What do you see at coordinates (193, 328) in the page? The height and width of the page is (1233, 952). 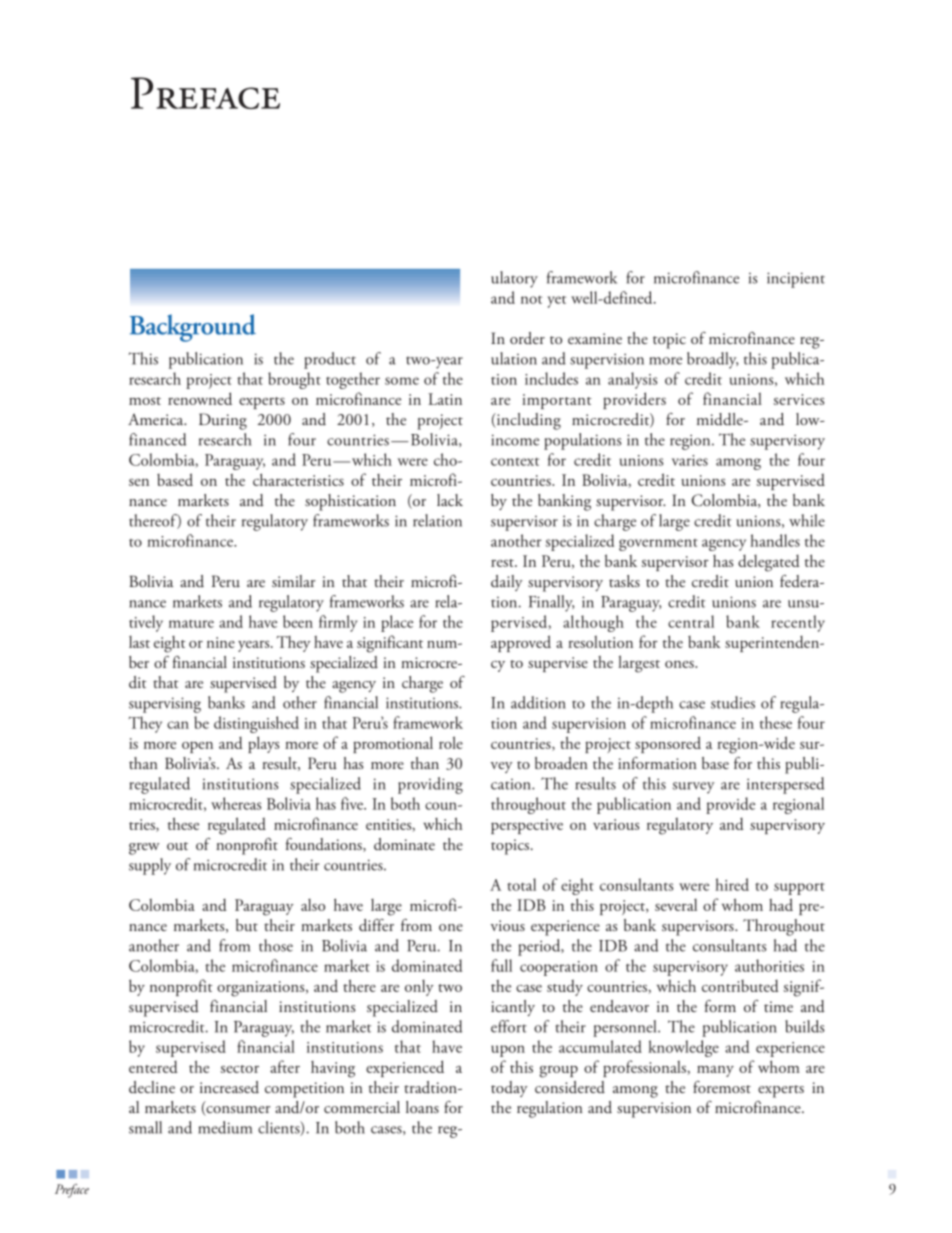 I see `Background` at bounding box center [193, 328].
